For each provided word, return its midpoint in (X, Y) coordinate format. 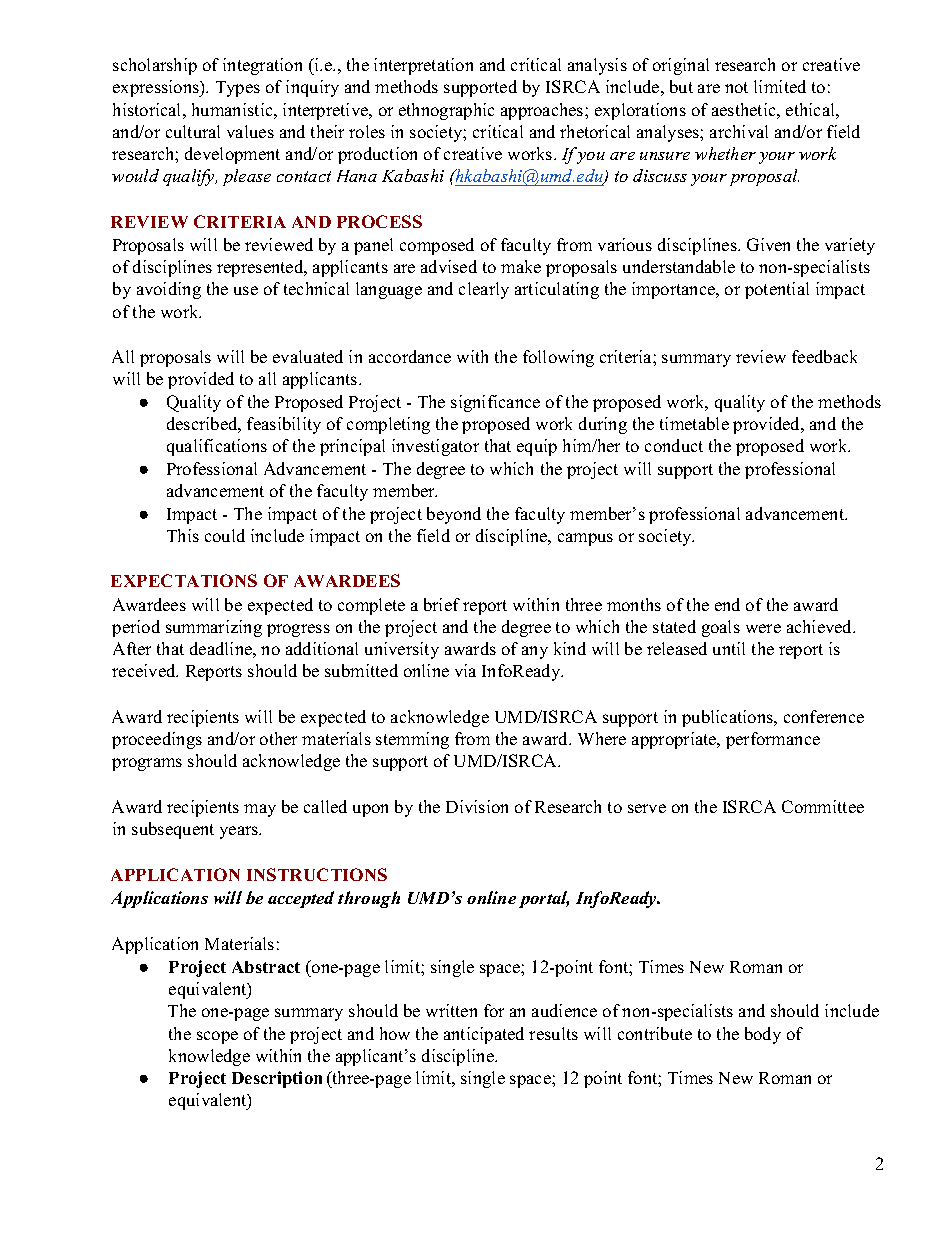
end (727, 604)
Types (238, 89)
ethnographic (446, 111)
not (736, 87)
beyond (454, 515)
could (225, 535)
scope (217, 1037)
